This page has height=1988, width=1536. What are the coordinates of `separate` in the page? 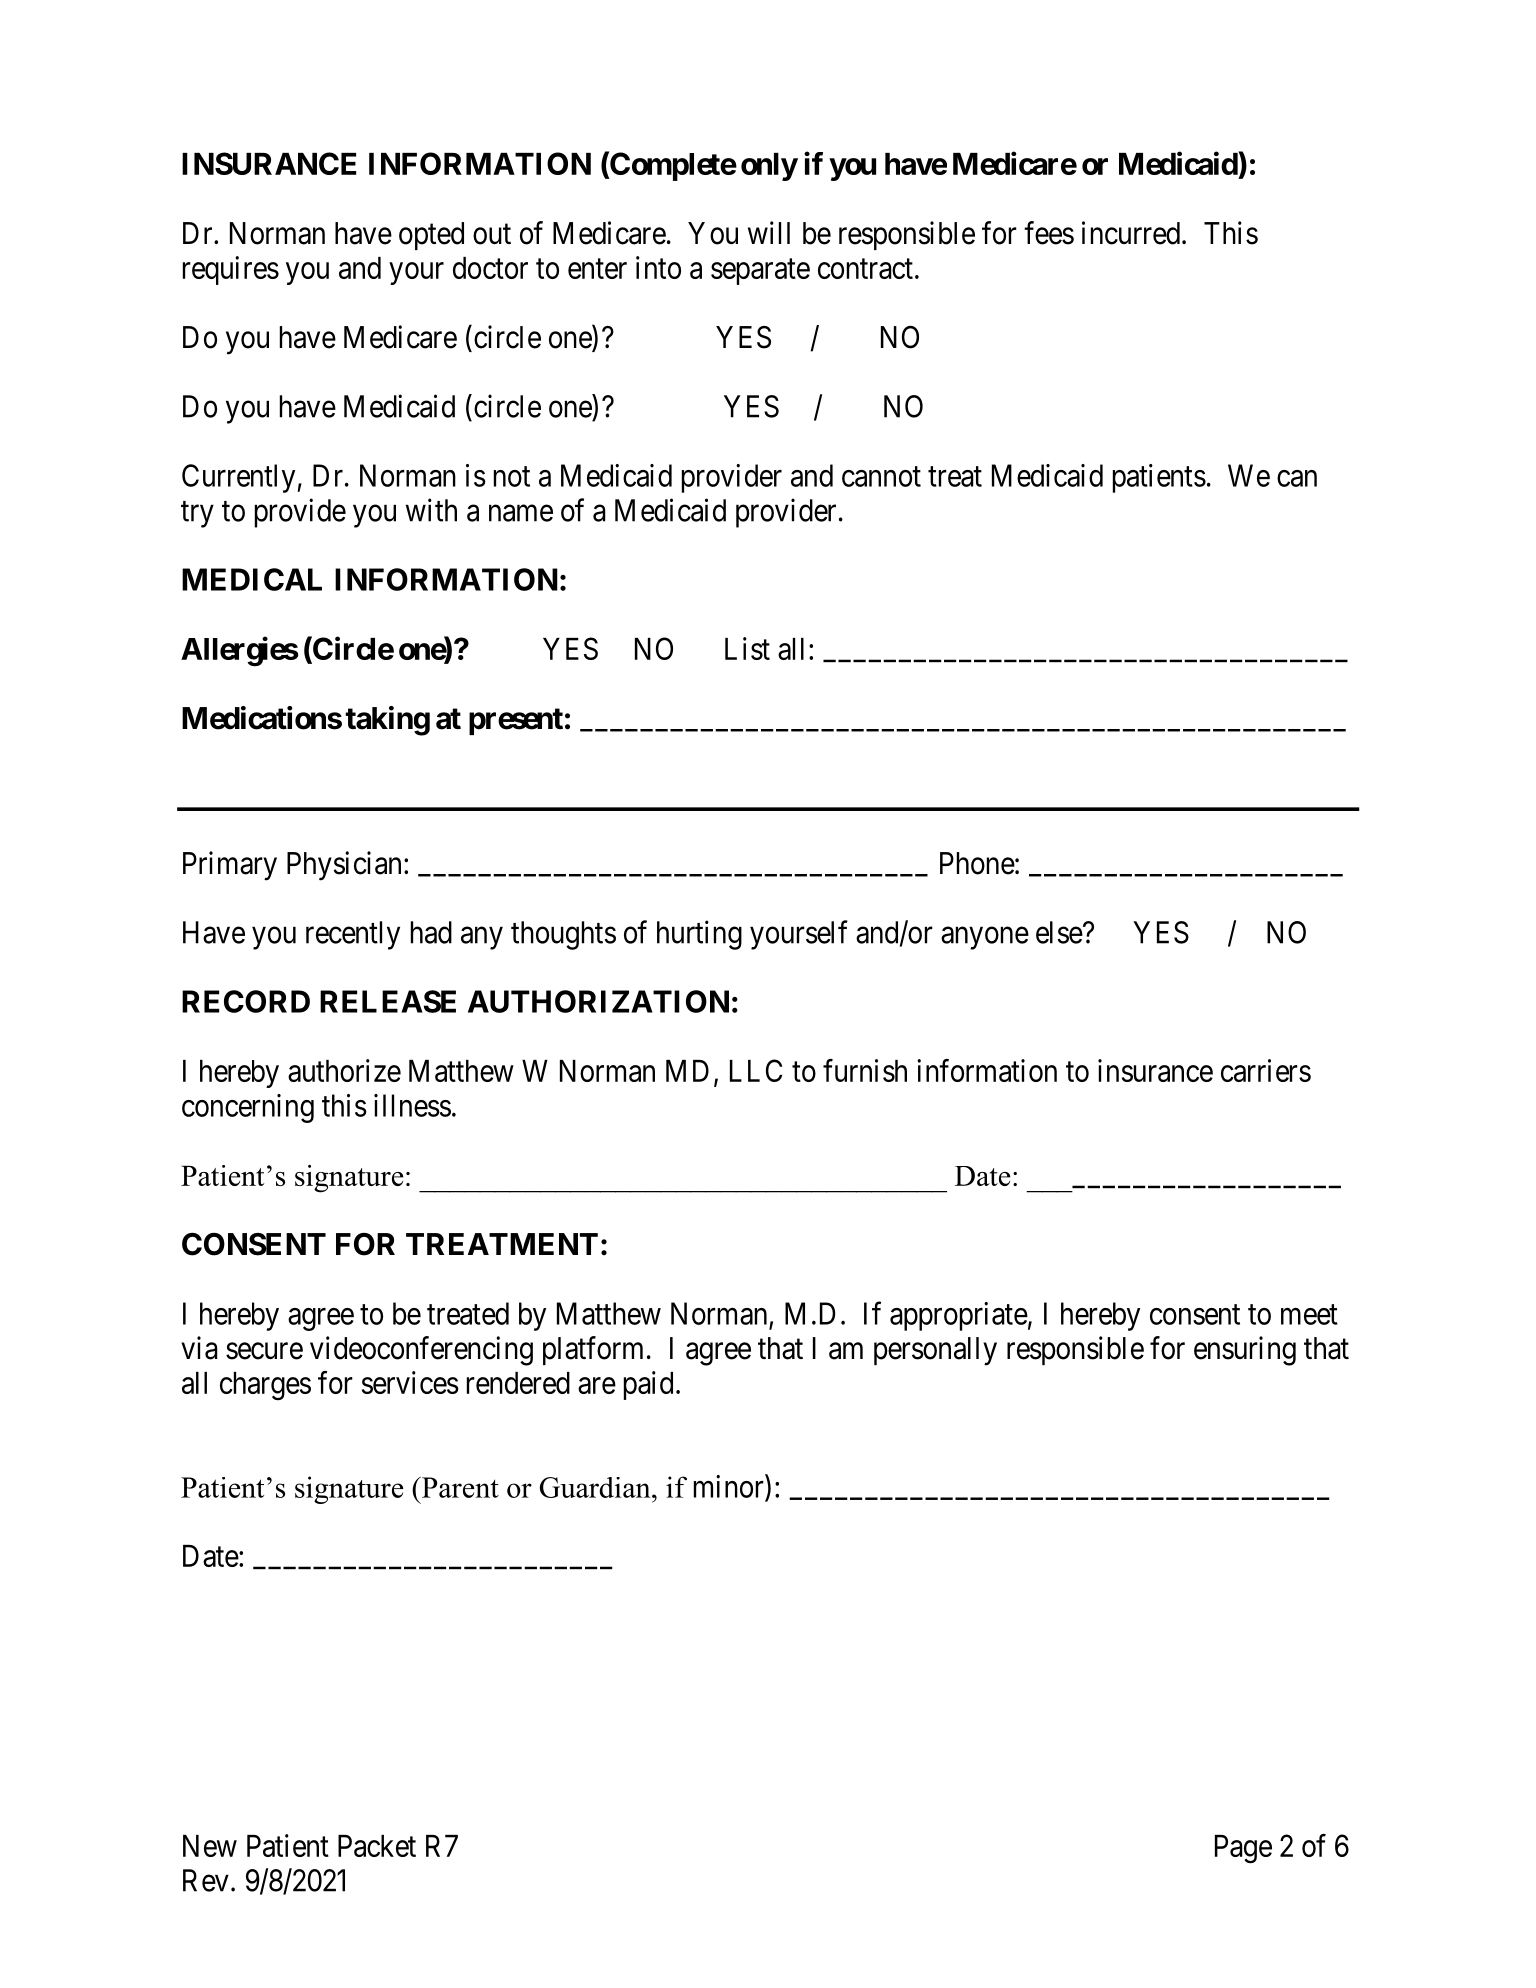 It's located at (760, 272).
